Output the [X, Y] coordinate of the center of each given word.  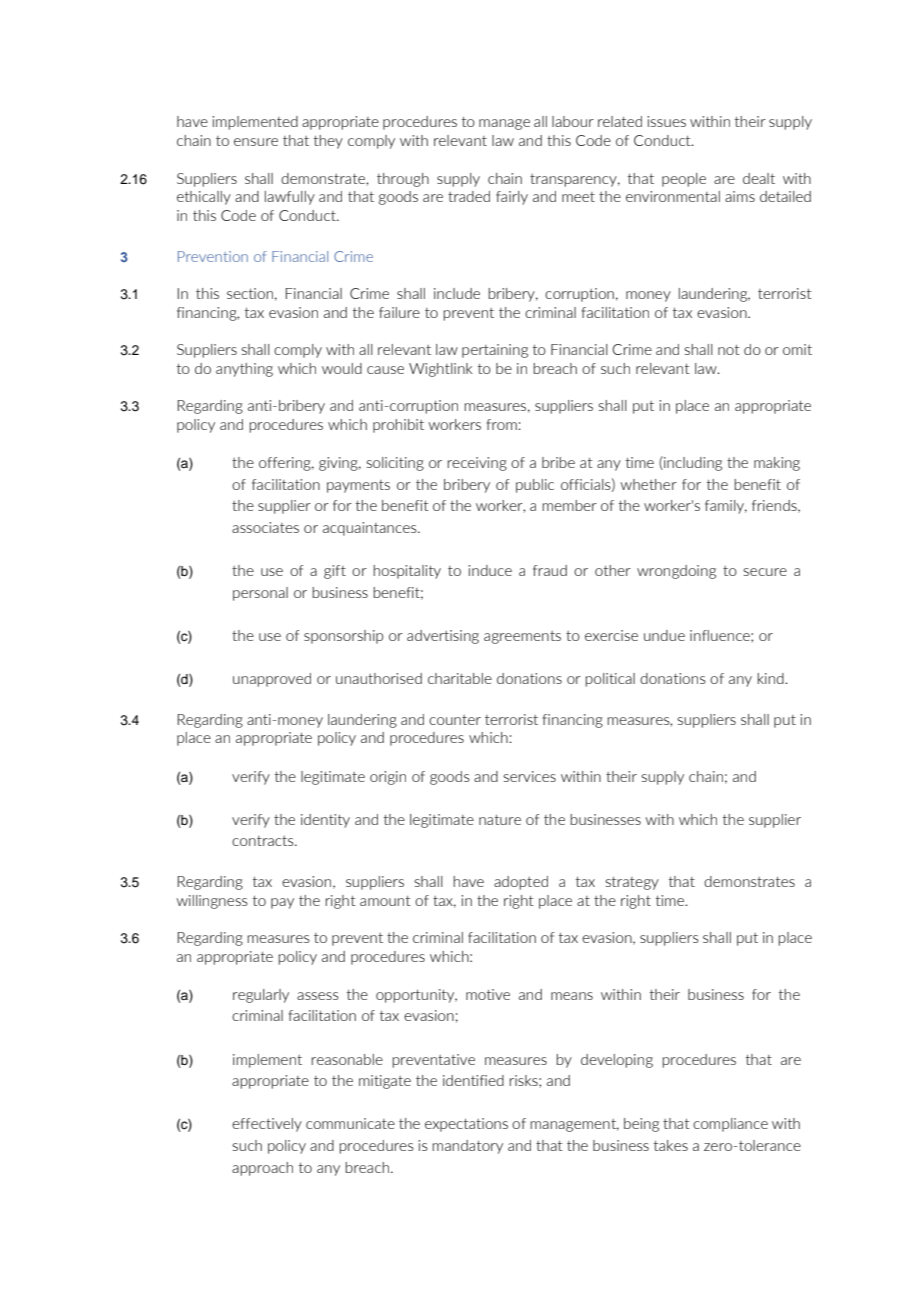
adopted [521, 883]
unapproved [272, 680]
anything [244, 370]
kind [771, 678]
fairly [512, 198]
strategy [632, 883]
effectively [267, 1125]
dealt [759, 178]
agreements [522, 637]
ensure [256, 142]
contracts [264, 841]
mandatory [467, 1147]
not [729, 350]
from [503, 424]
